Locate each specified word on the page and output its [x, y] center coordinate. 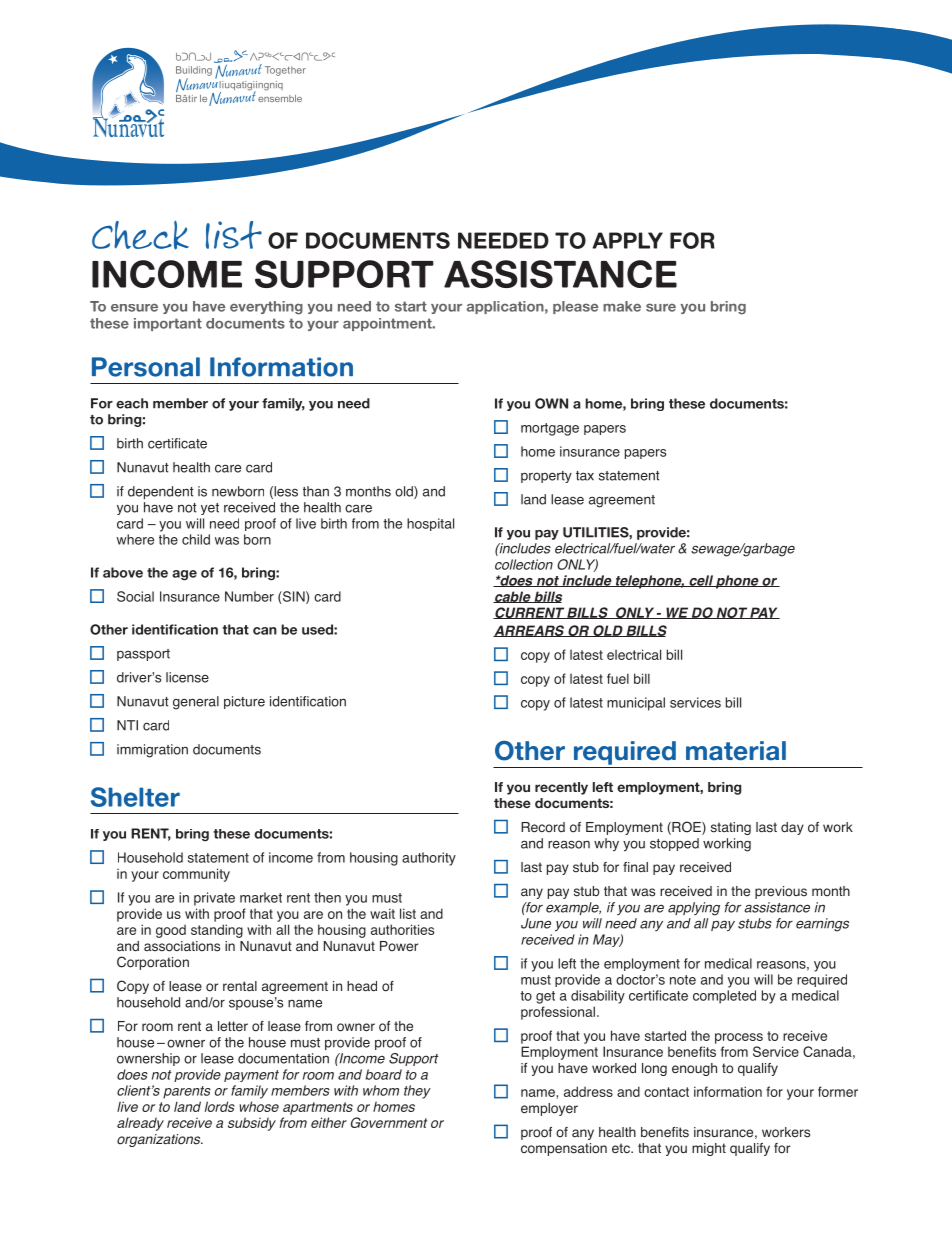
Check [140, 235]
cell [701, 581]
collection [524, 564]
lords [220, 1106]
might [709, 1149]
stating [731, 828]
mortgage [550, 429]
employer [549, 1109]
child [196, 539]
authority [429, 859]
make [622, 306]
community [196, 875]
